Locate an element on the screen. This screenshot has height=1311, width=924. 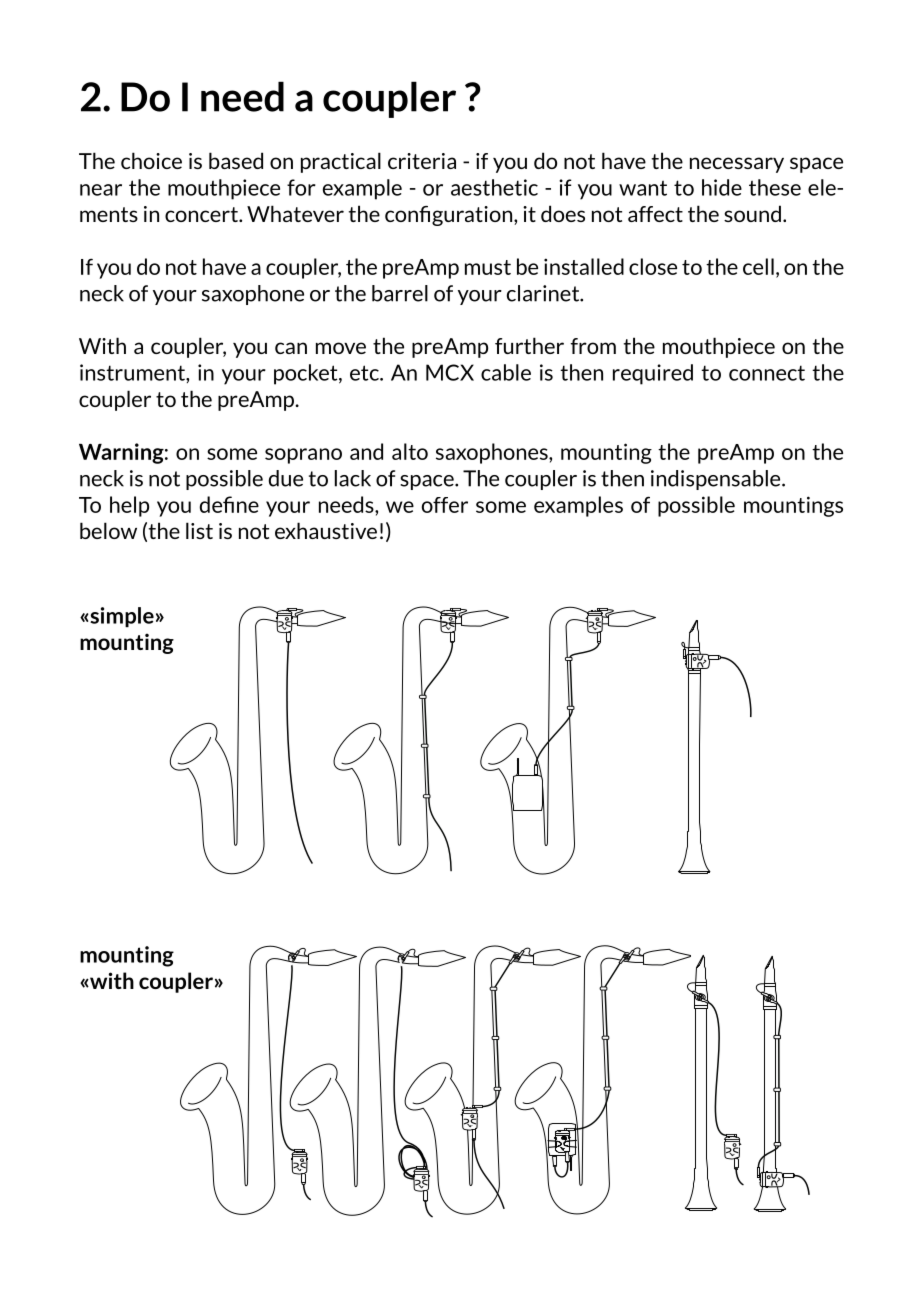
required is located at coordinates (653, 374).
